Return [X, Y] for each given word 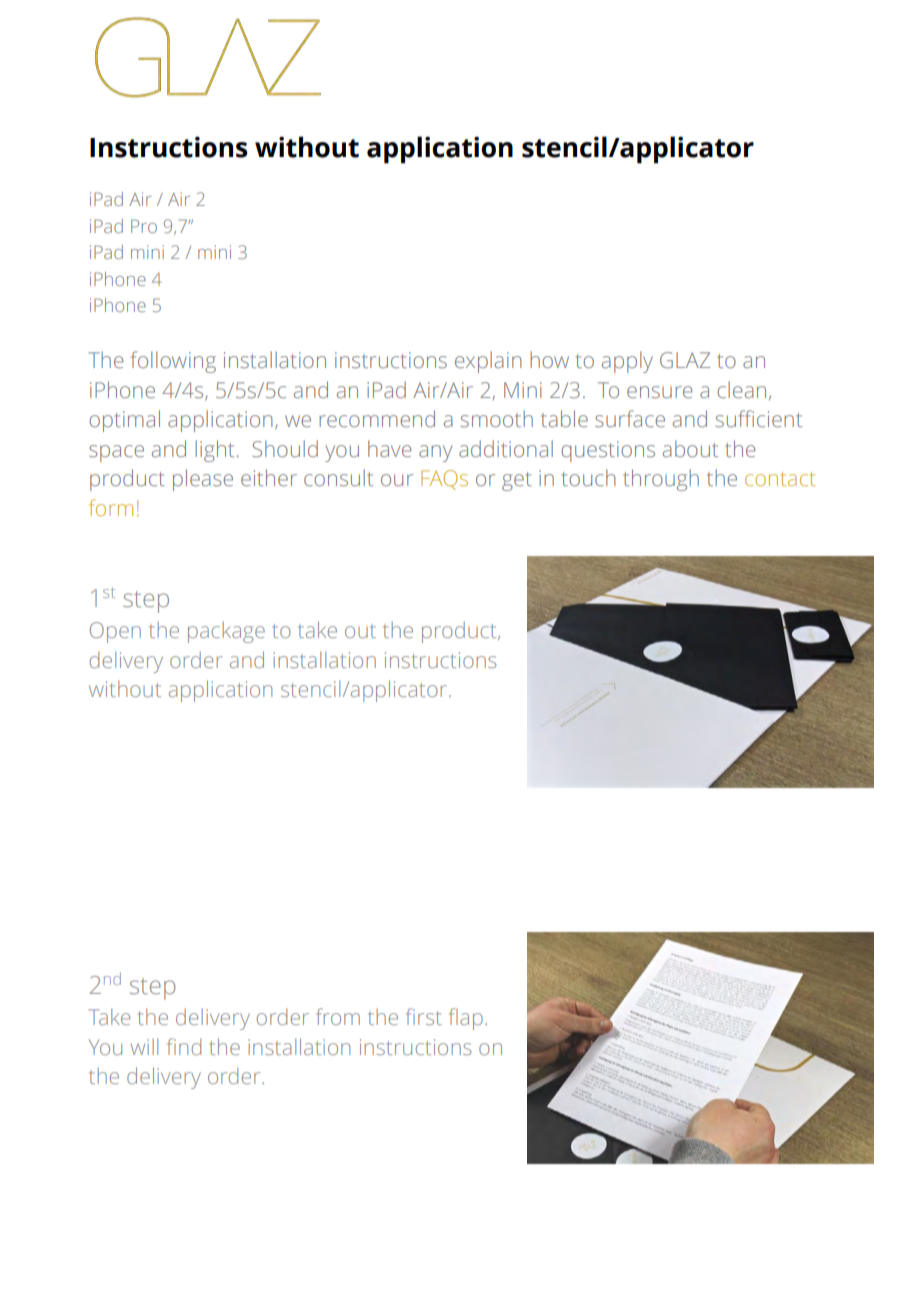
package [226, 632]
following [173, 362]
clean [741, 389]
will [144, 1046]
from [338, 1016]
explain [488, 362]
